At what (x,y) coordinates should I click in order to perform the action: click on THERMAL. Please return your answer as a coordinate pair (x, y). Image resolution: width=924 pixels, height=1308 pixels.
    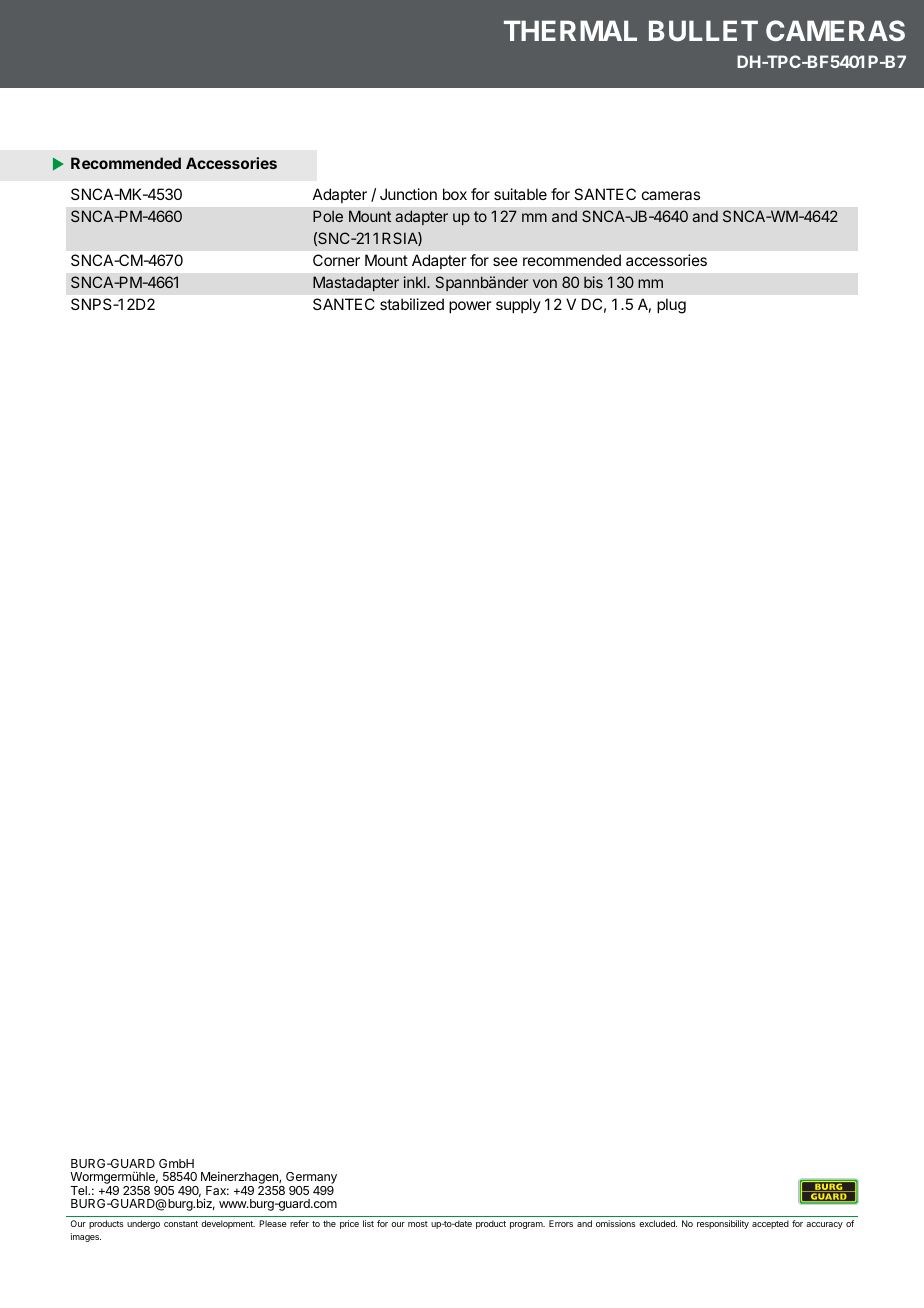
    Looking at the image, I should click on (570, 30).
